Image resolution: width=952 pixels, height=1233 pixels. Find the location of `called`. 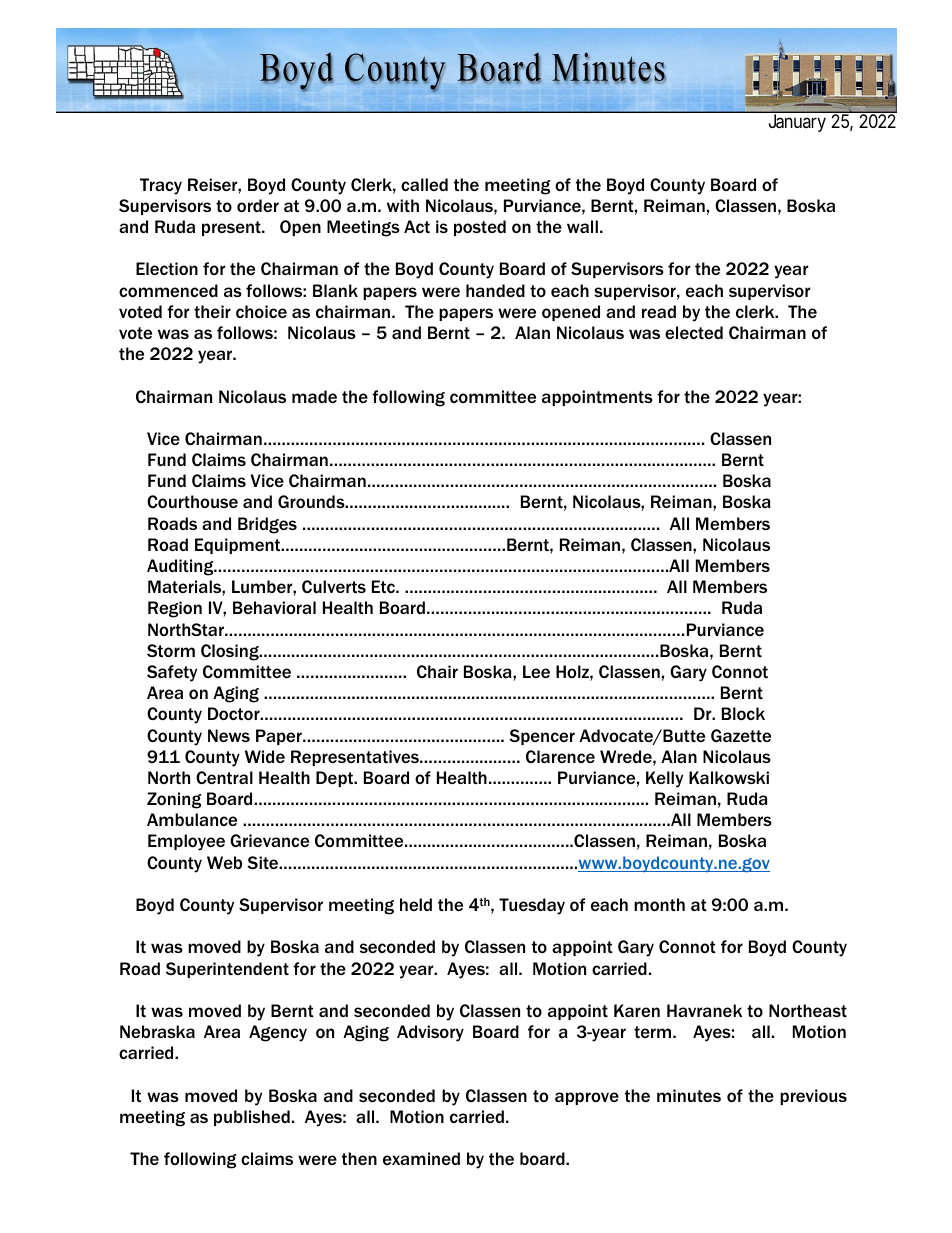

called is located at coordinates (424, 184).
